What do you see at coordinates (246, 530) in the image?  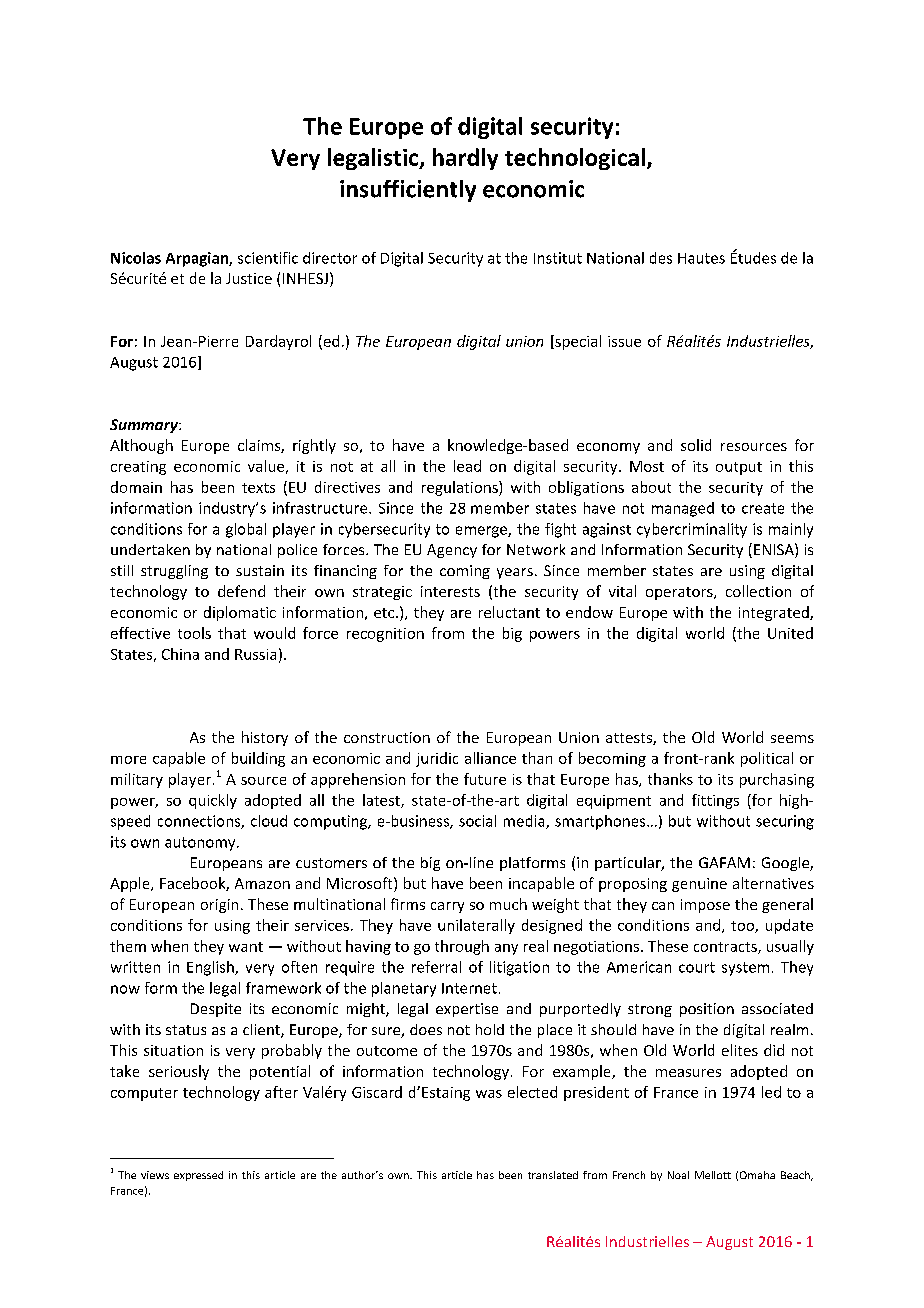 I see `global` at bounding box center [246, 530].
